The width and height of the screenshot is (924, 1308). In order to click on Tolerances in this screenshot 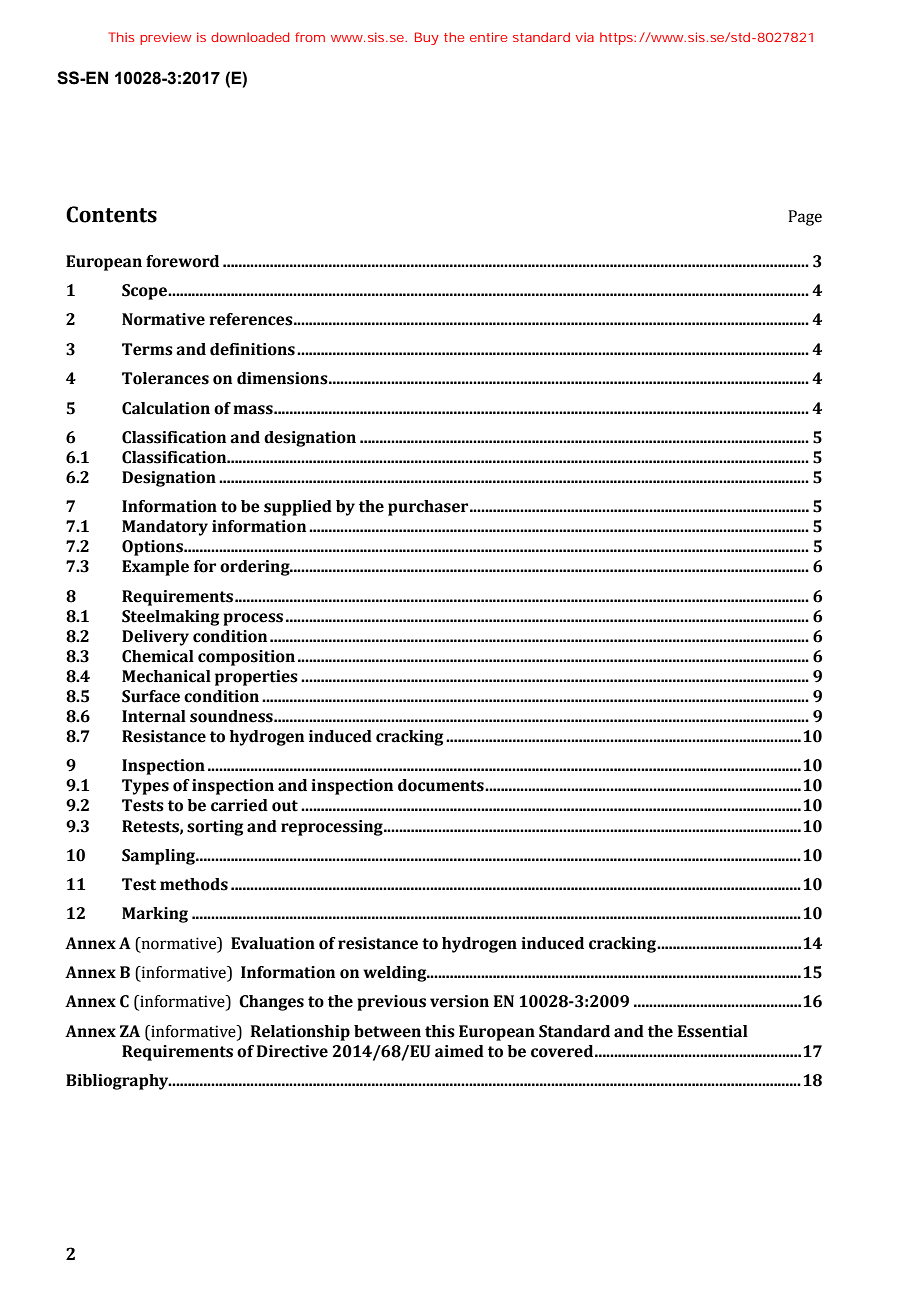, I will do `click(165, 378)`.
